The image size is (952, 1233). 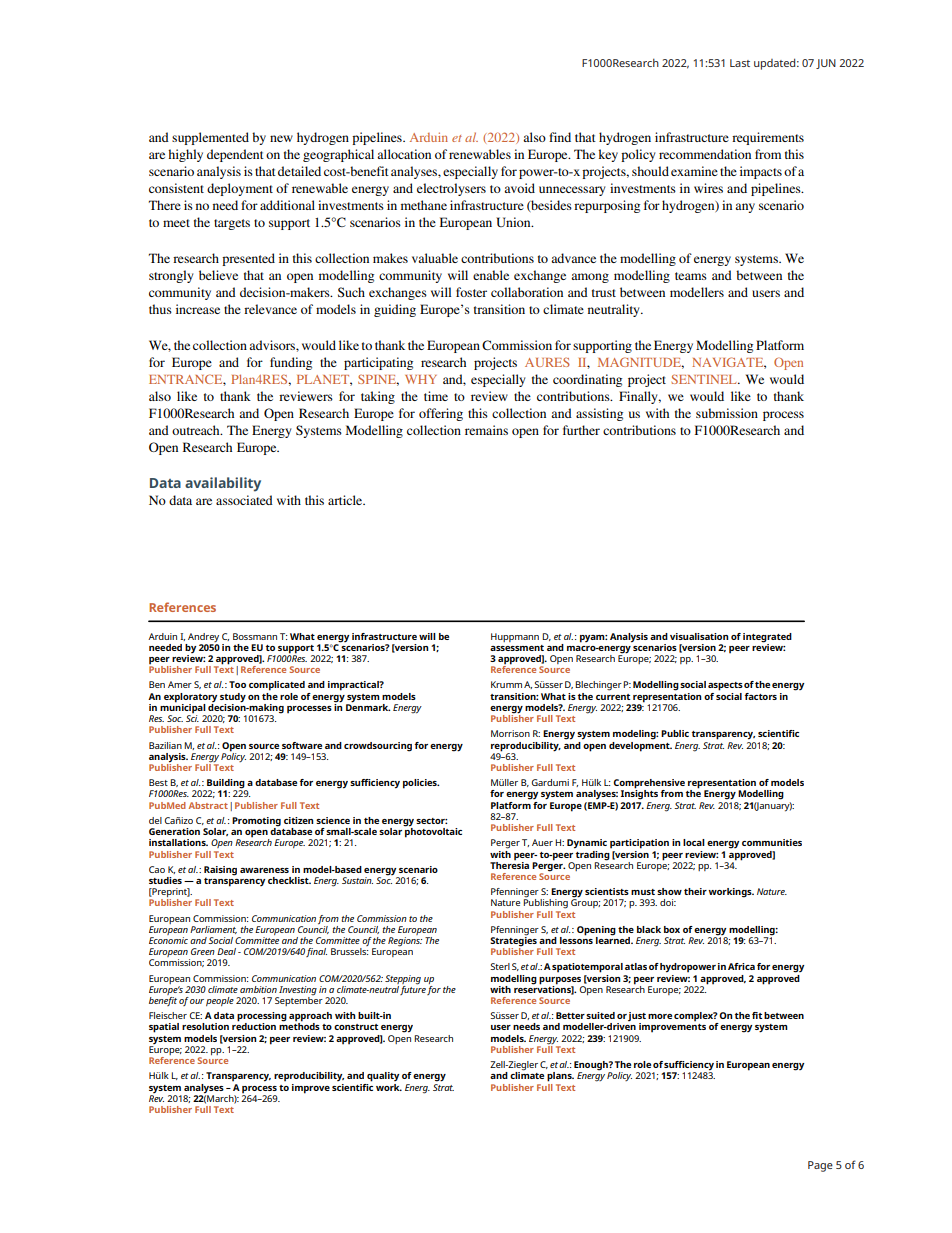 What do you see at coordinates (740, 63) in the screenshot?
I see `Last` at bounding box center [740, 63].
